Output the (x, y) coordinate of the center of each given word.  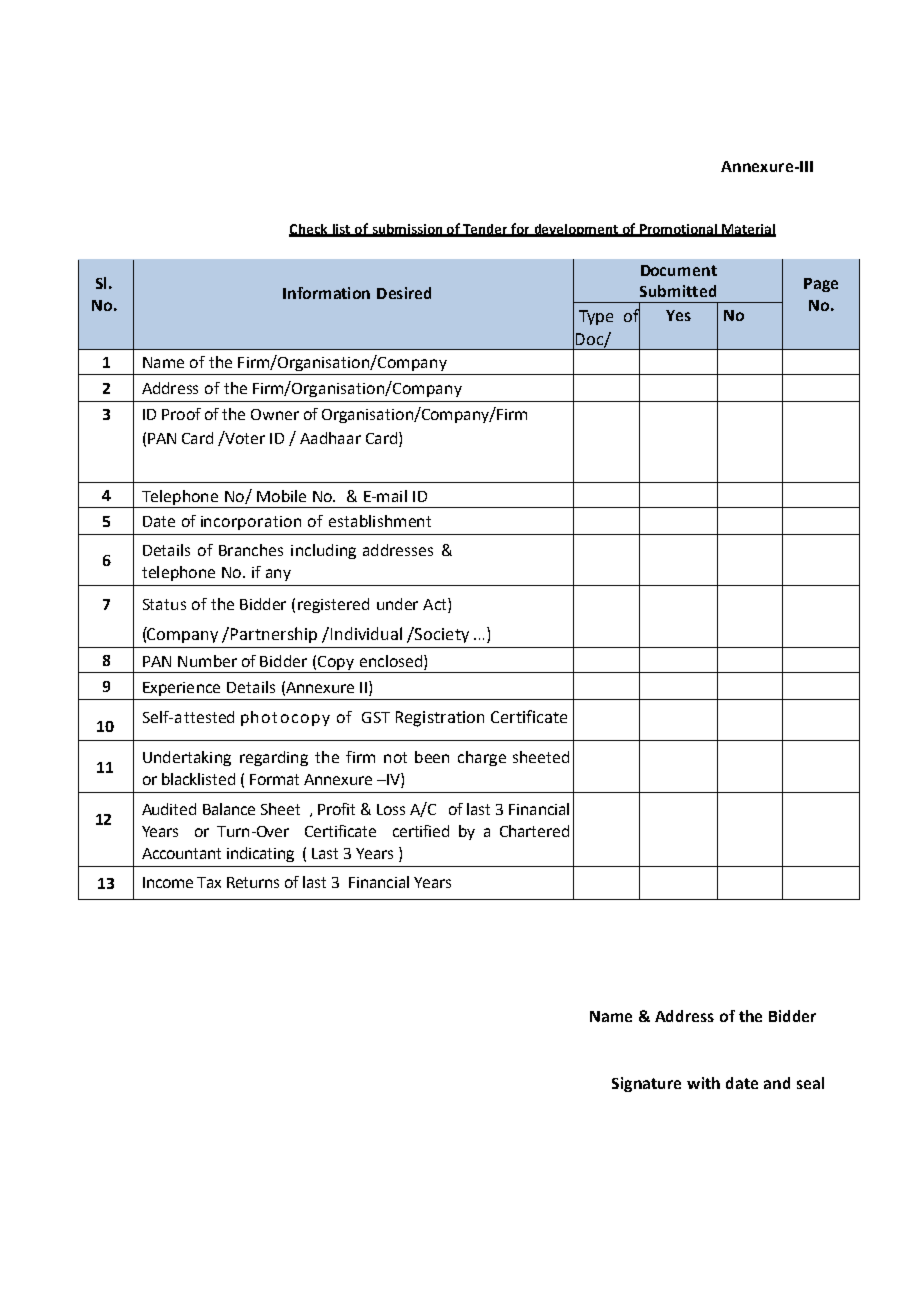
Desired (404, 293)
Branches (251, 550)
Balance (229, 809)
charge (482, 758)
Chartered (534, 831)
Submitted (678, 291)
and (777, 1083)
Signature (646, 1084)
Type (596, 317)
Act (436, 605)
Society (441, 635)
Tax (209, 882)
